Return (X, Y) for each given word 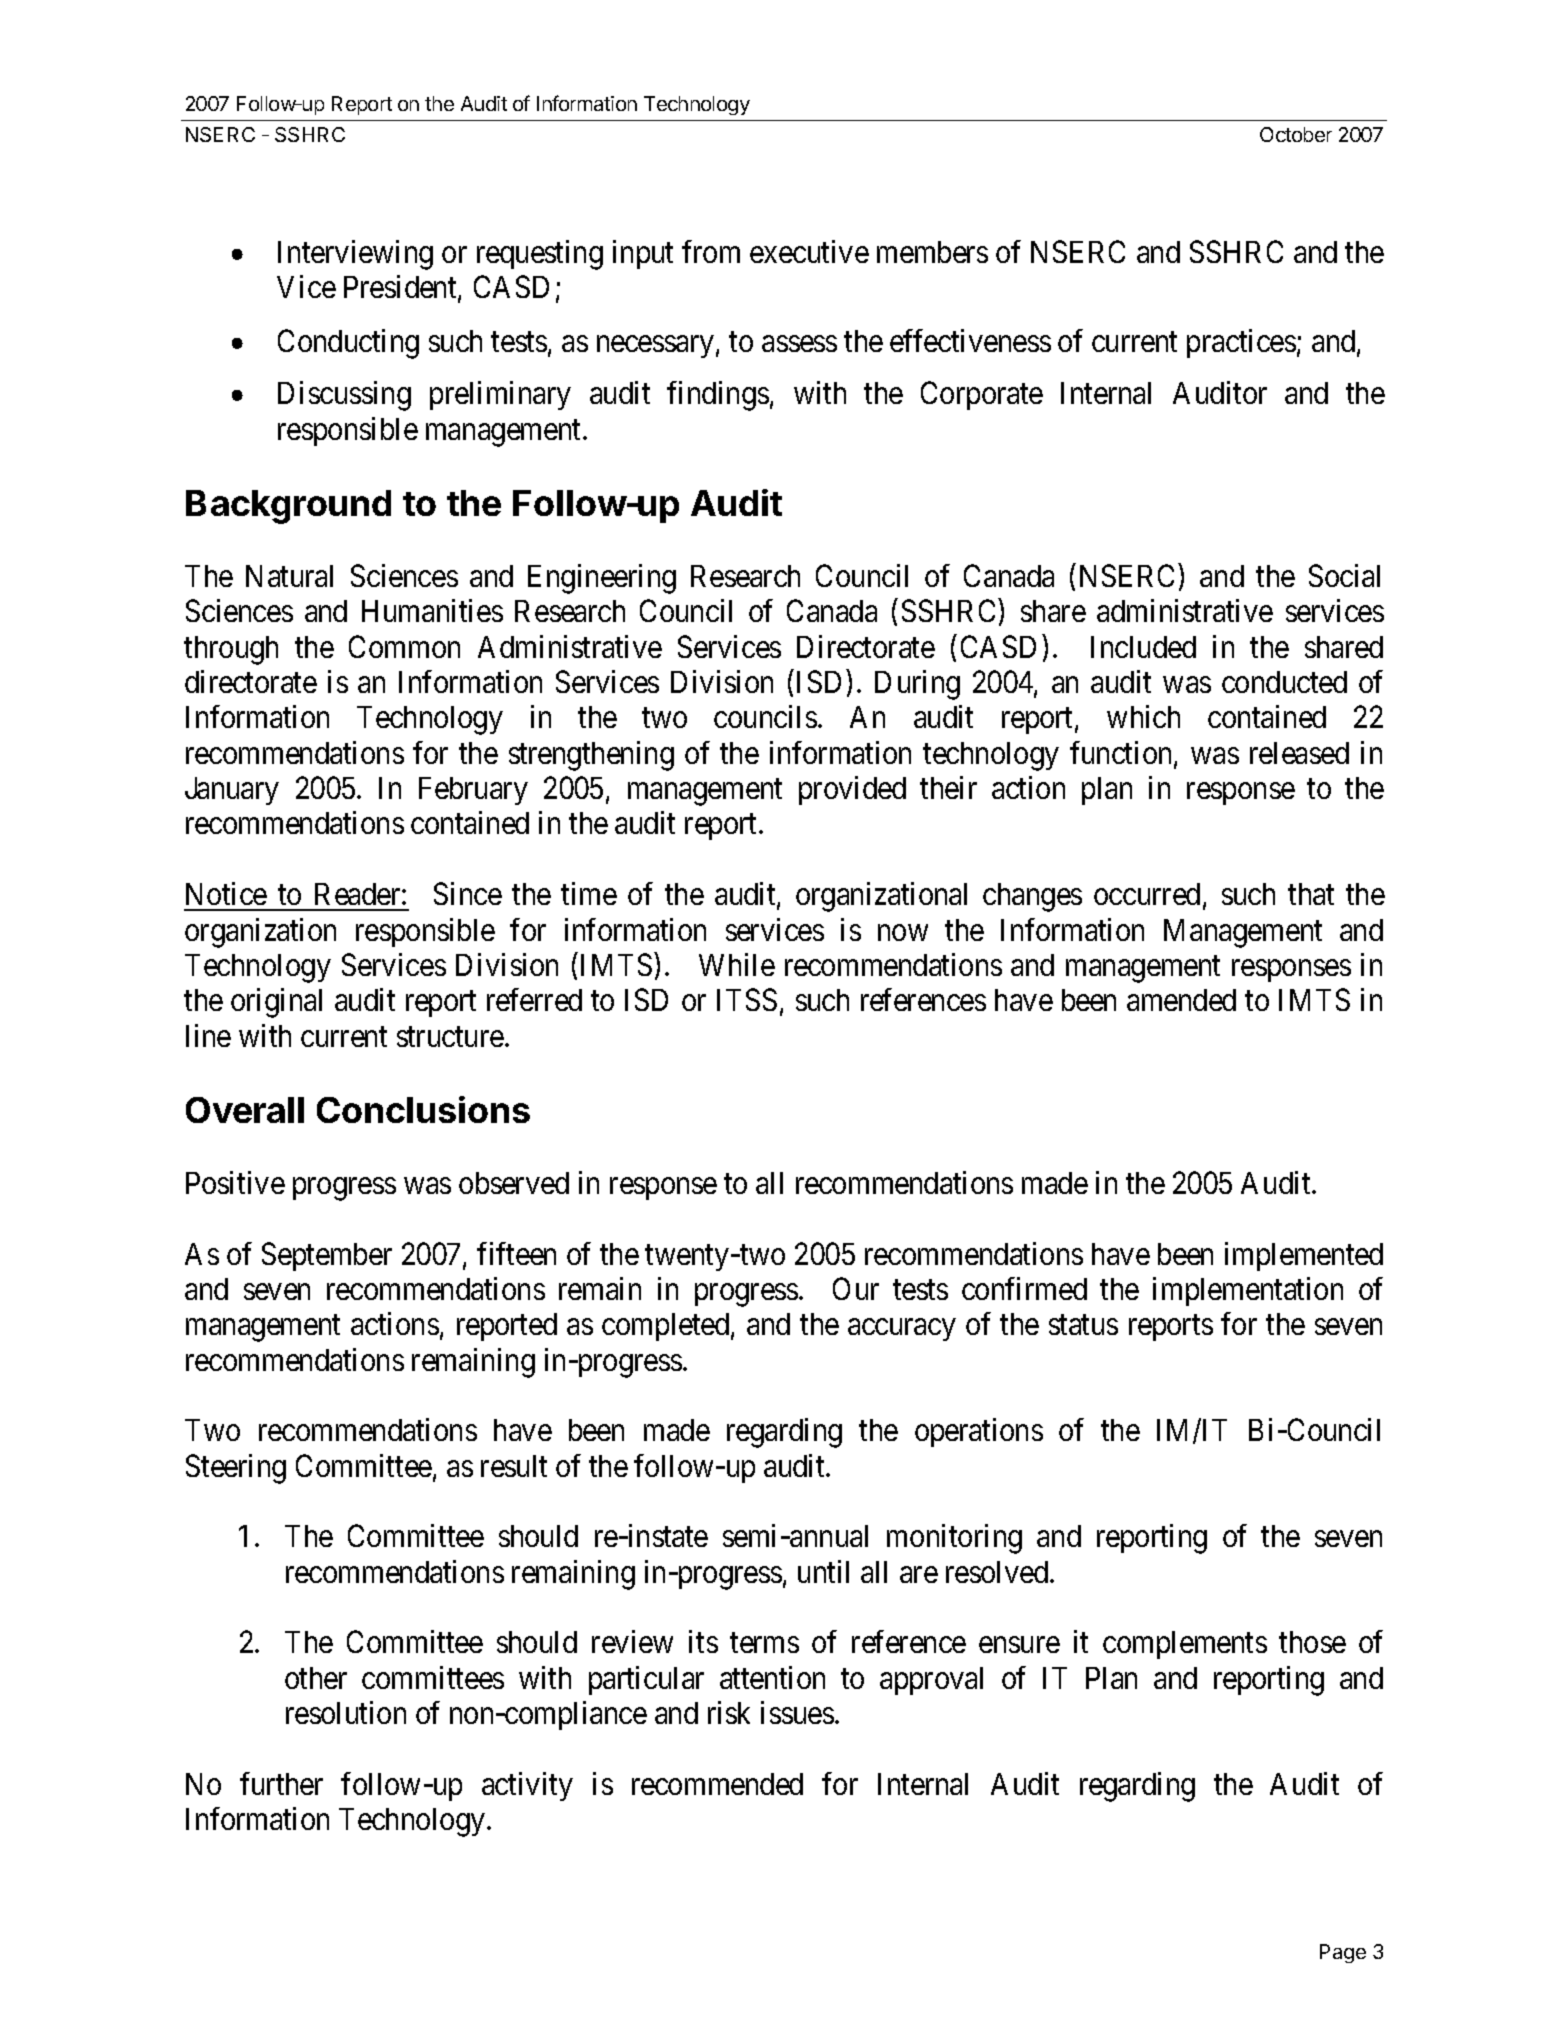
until (823, 1571)
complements (1185, 1645)
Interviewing (355, 255)
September (327, 1256)
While (737, 964)
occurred (1147, 894)
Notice (226, 893)
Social (1344, 575)
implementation (1248, 1291)
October (1296, 134)
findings (718, 396)
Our (856, 1288)
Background (288, 507)
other (316, 1678)
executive (809, 251)
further (281, 1783)
